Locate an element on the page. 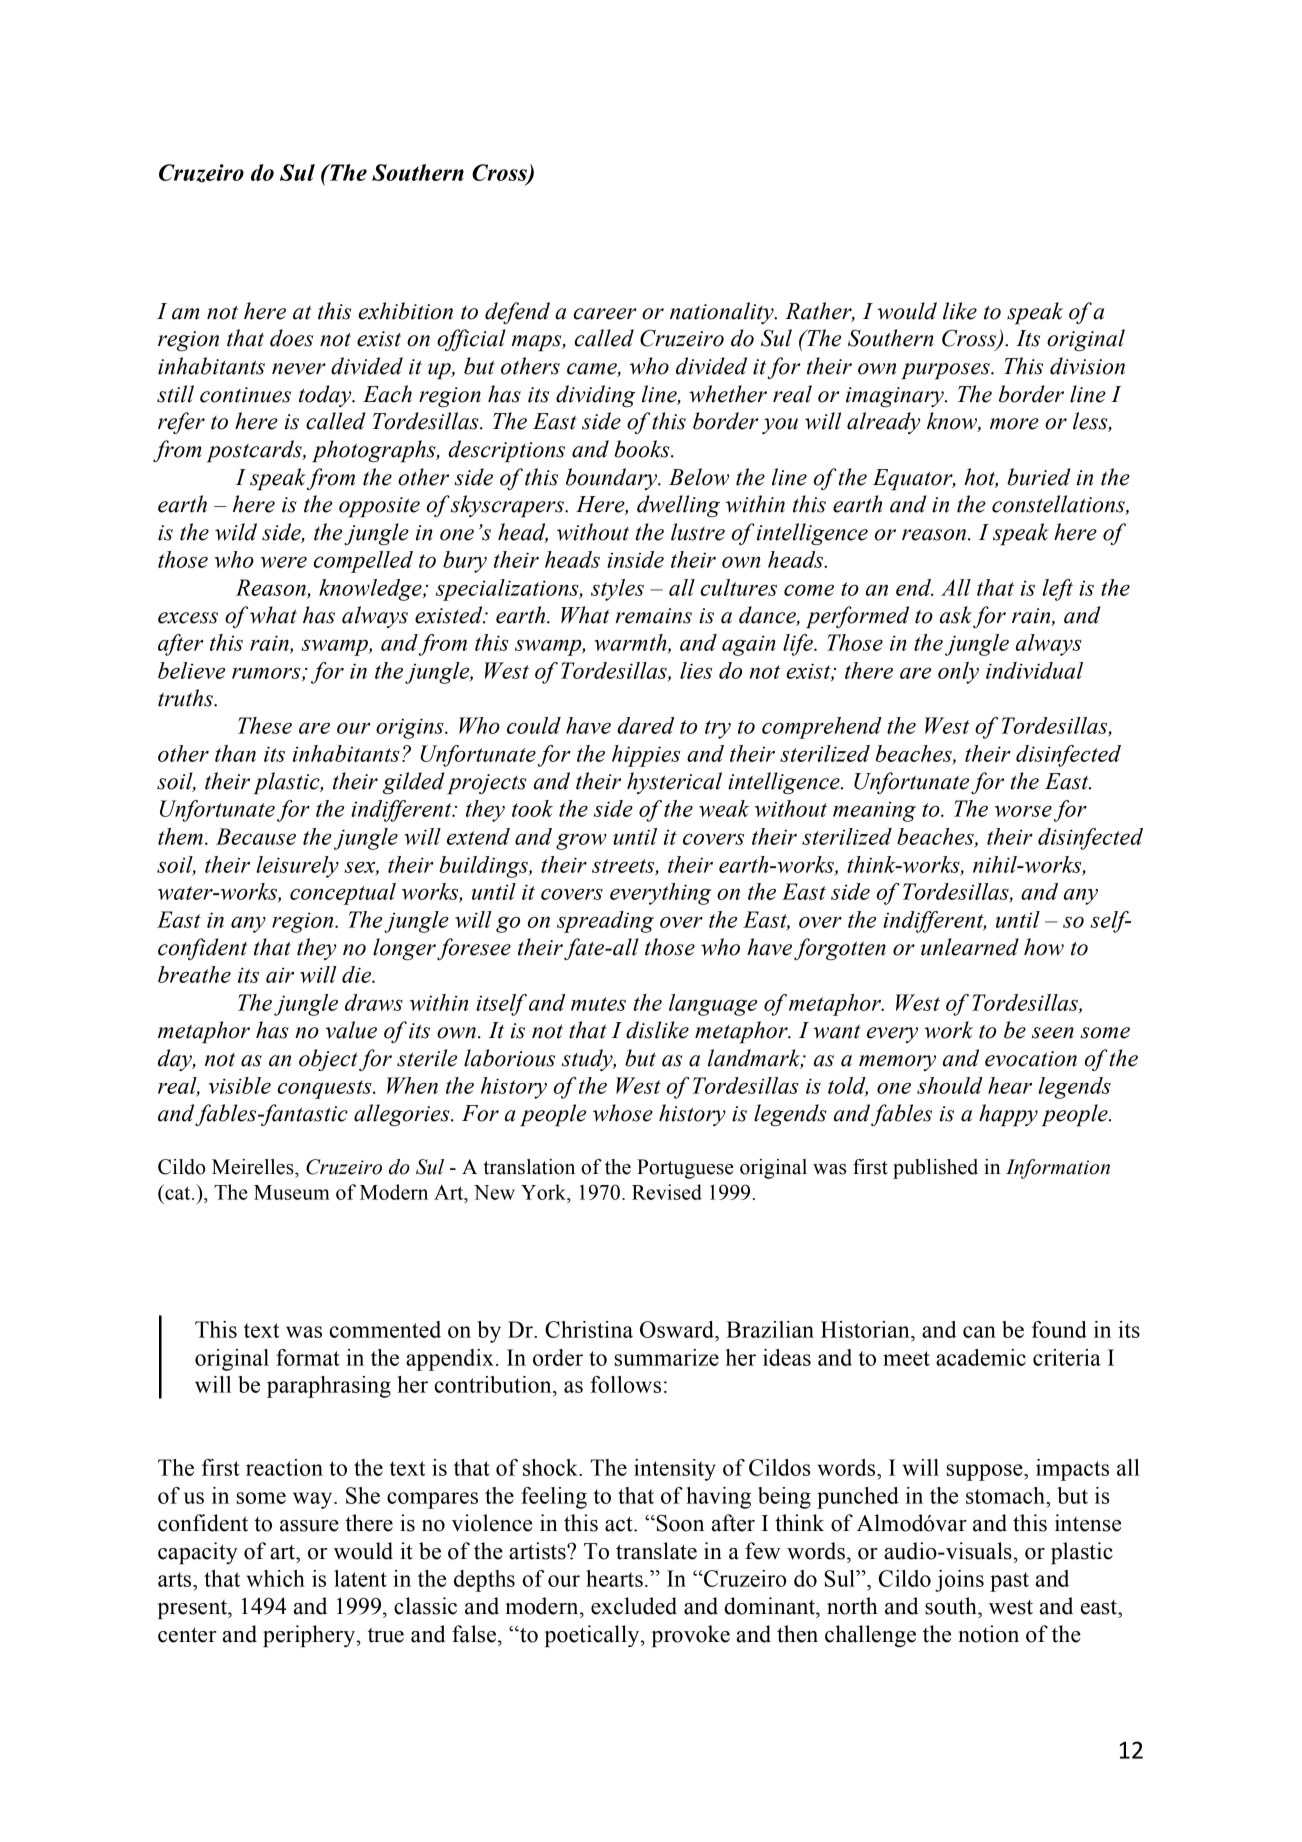  does is located at coordinates (291, 338).
